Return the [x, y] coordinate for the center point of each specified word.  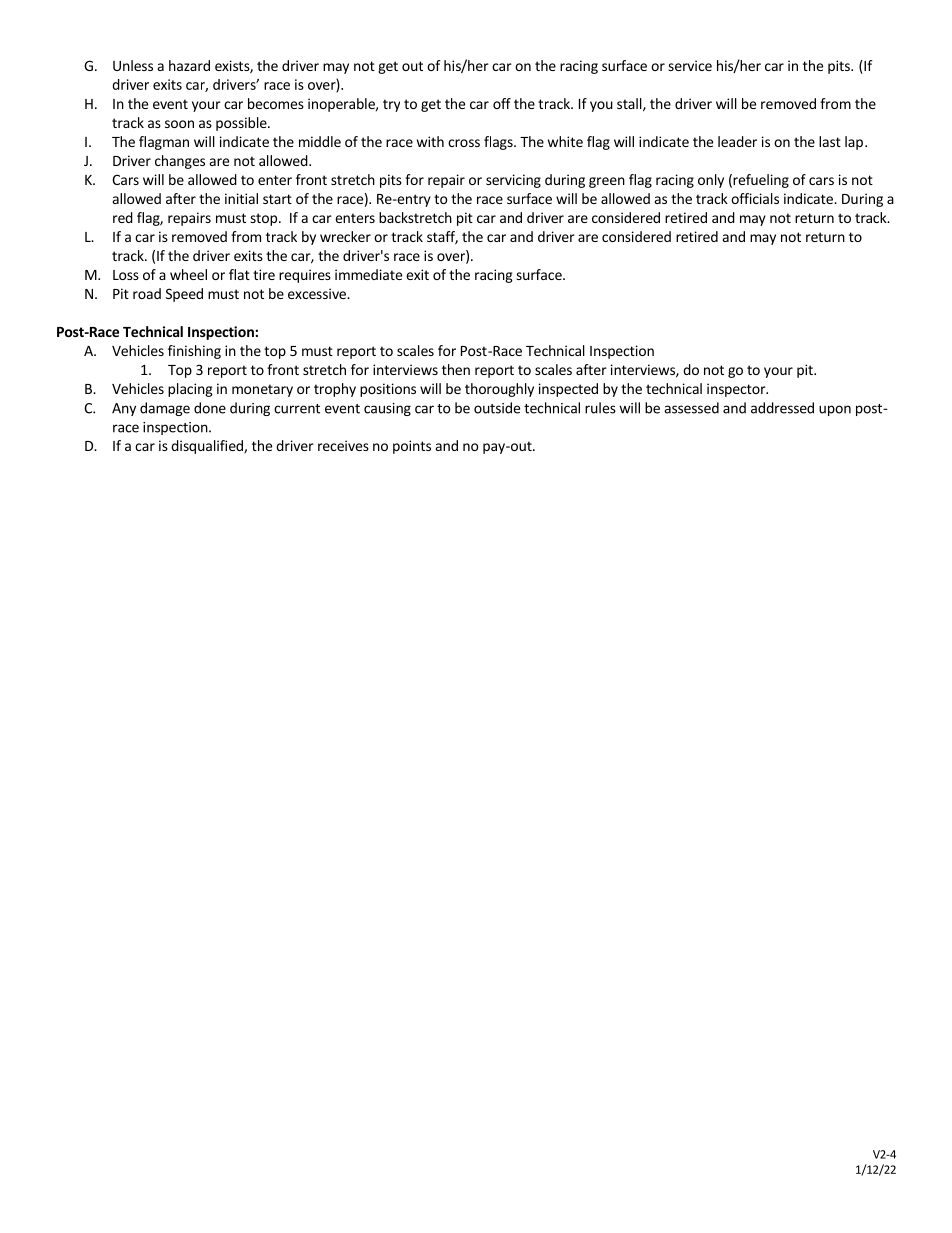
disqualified [208, 447]
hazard [189, 65]
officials [755, 198]
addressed [782, 408]
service [690, 65]
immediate [368, 274]
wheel [188, 274]
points [412, 447]
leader [737, 141]
